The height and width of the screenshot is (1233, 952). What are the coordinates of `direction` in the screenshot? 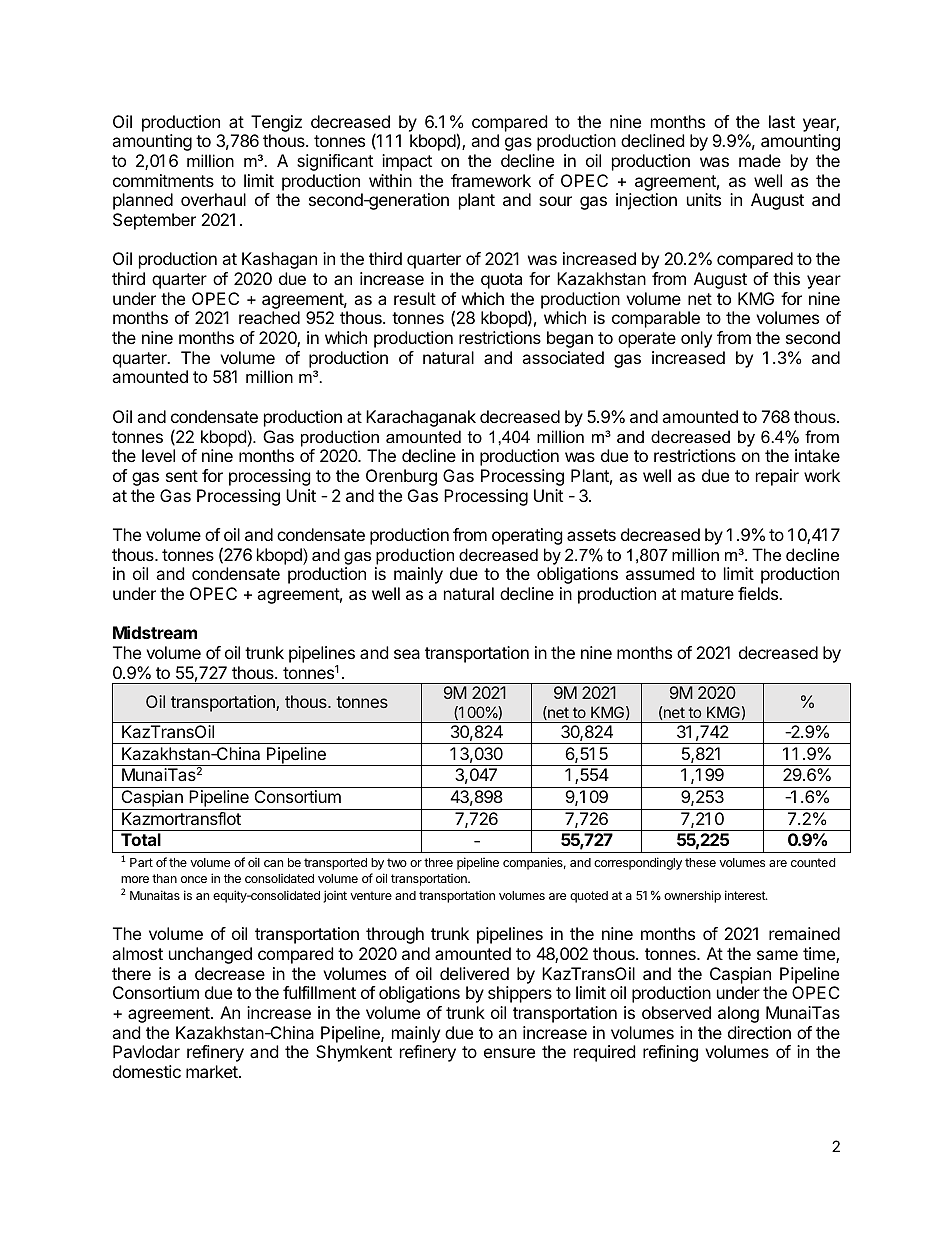 It's located at (759, 1032).
